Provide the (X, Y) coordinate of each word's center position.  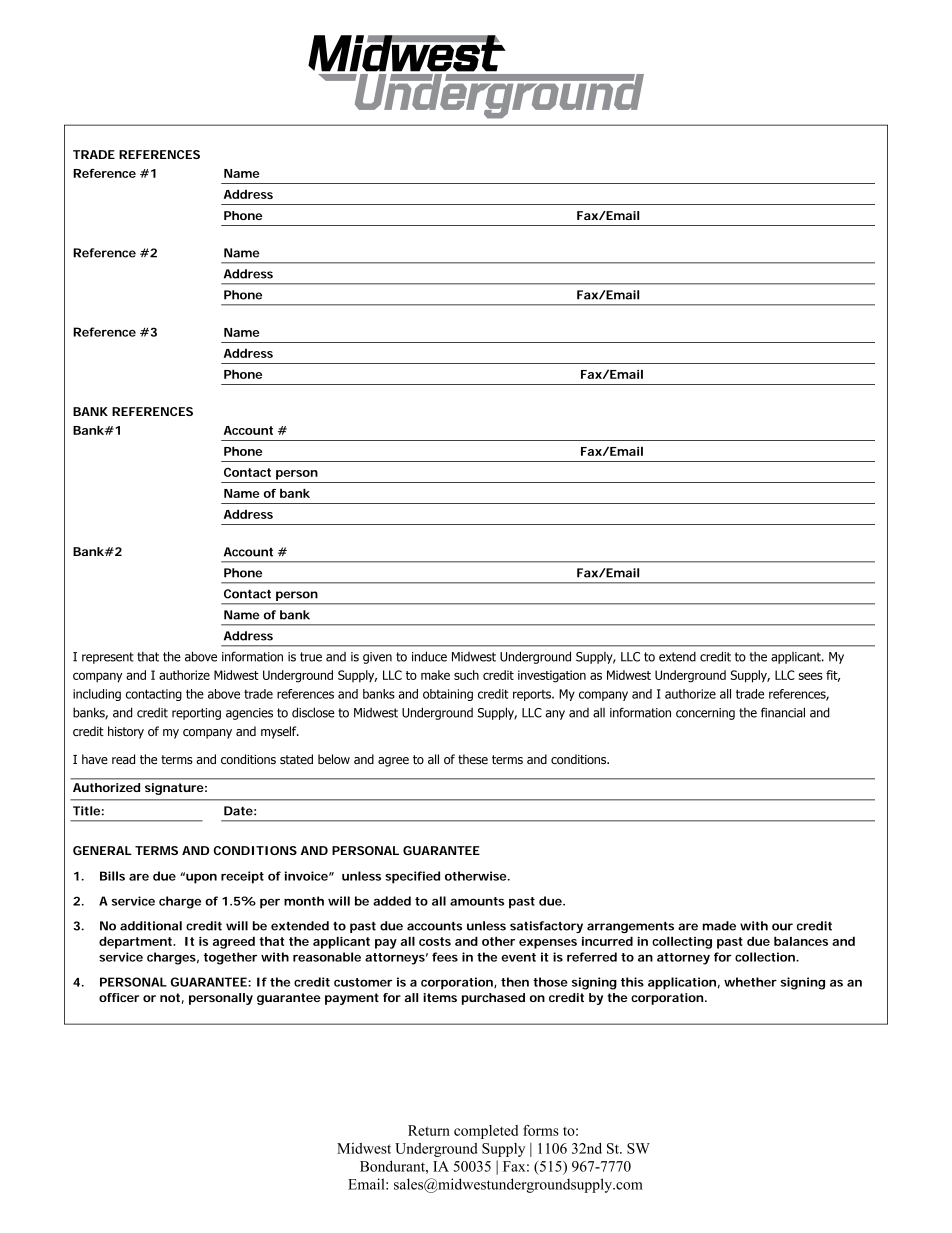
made (719, 926)
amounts (477, 901)
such (466, 675)
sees (811, 676)
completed (486, 1132)
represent (108, 658)
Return (429, 1130)
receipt (242, 877)
